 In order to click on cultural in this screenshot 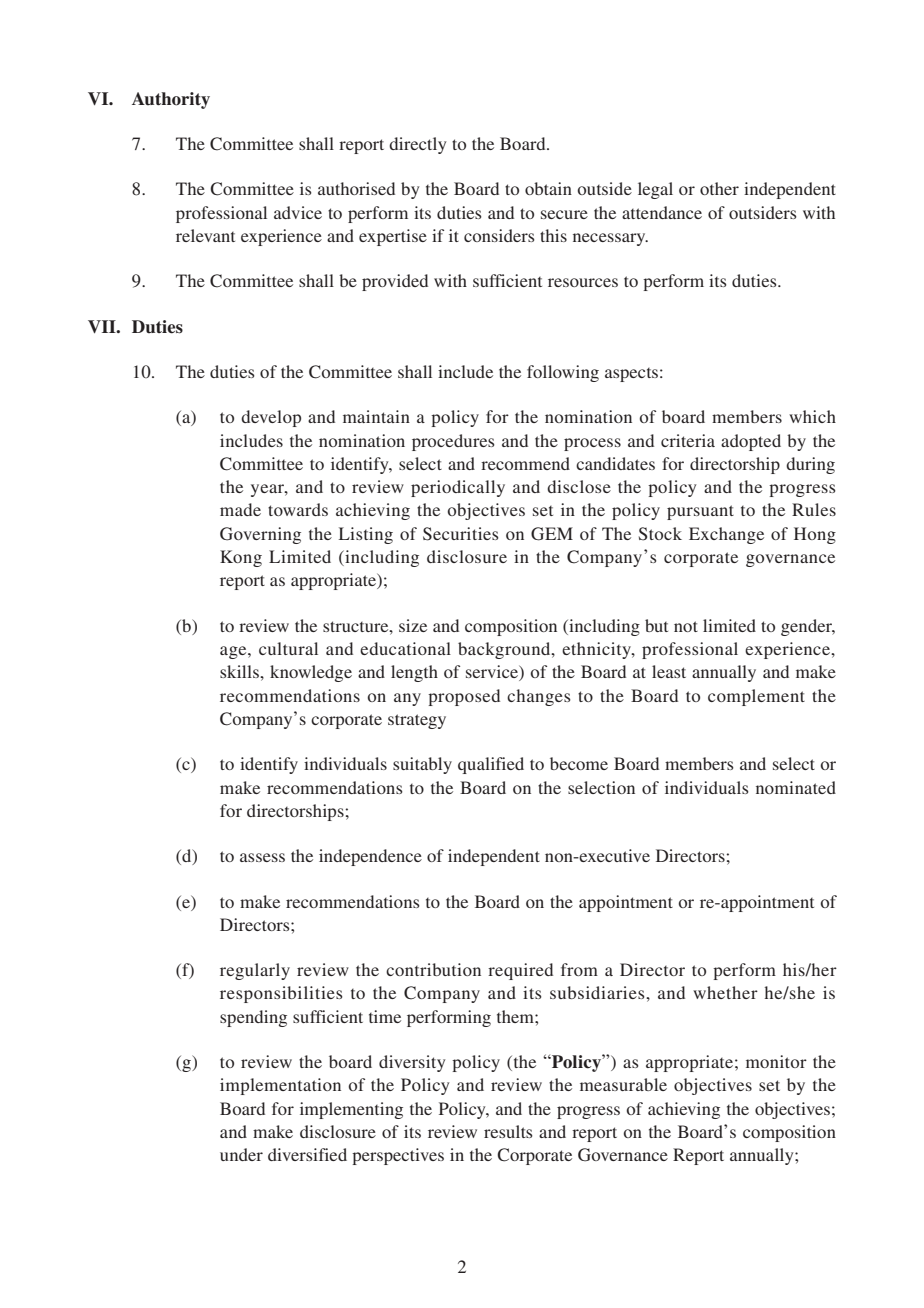, I will do `click(288, 648)`.
